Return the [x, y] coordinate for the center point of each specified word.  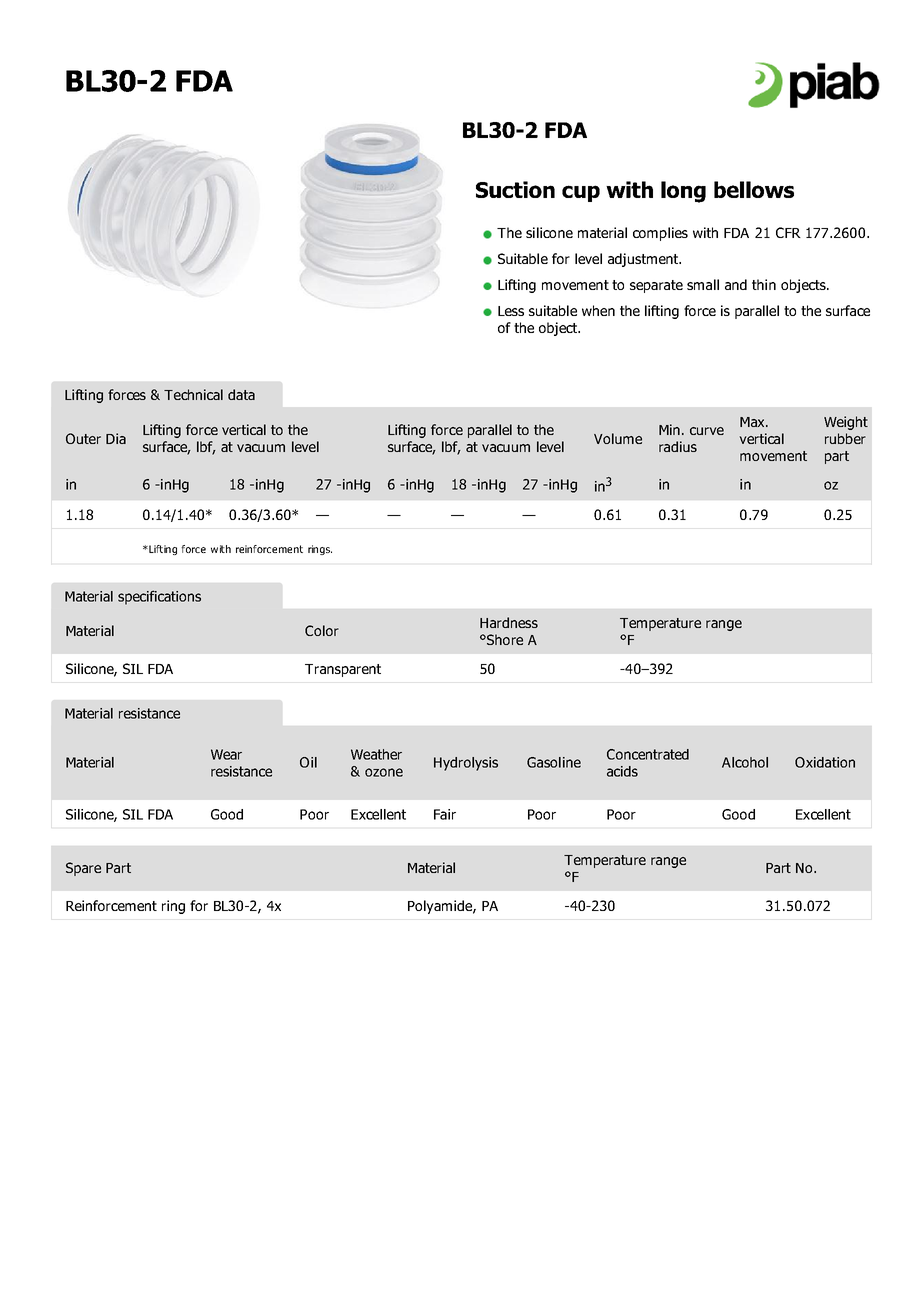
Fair [445, 814]
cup [581, 193]
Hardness [509, 622]
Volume [618, 438]
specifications [159, 597]
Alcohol [745, 762]
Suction [515, 189]
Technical [193, 394]
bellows [754, 189]
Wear [226, 754]
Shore [504, 639]
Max [753, 422]
